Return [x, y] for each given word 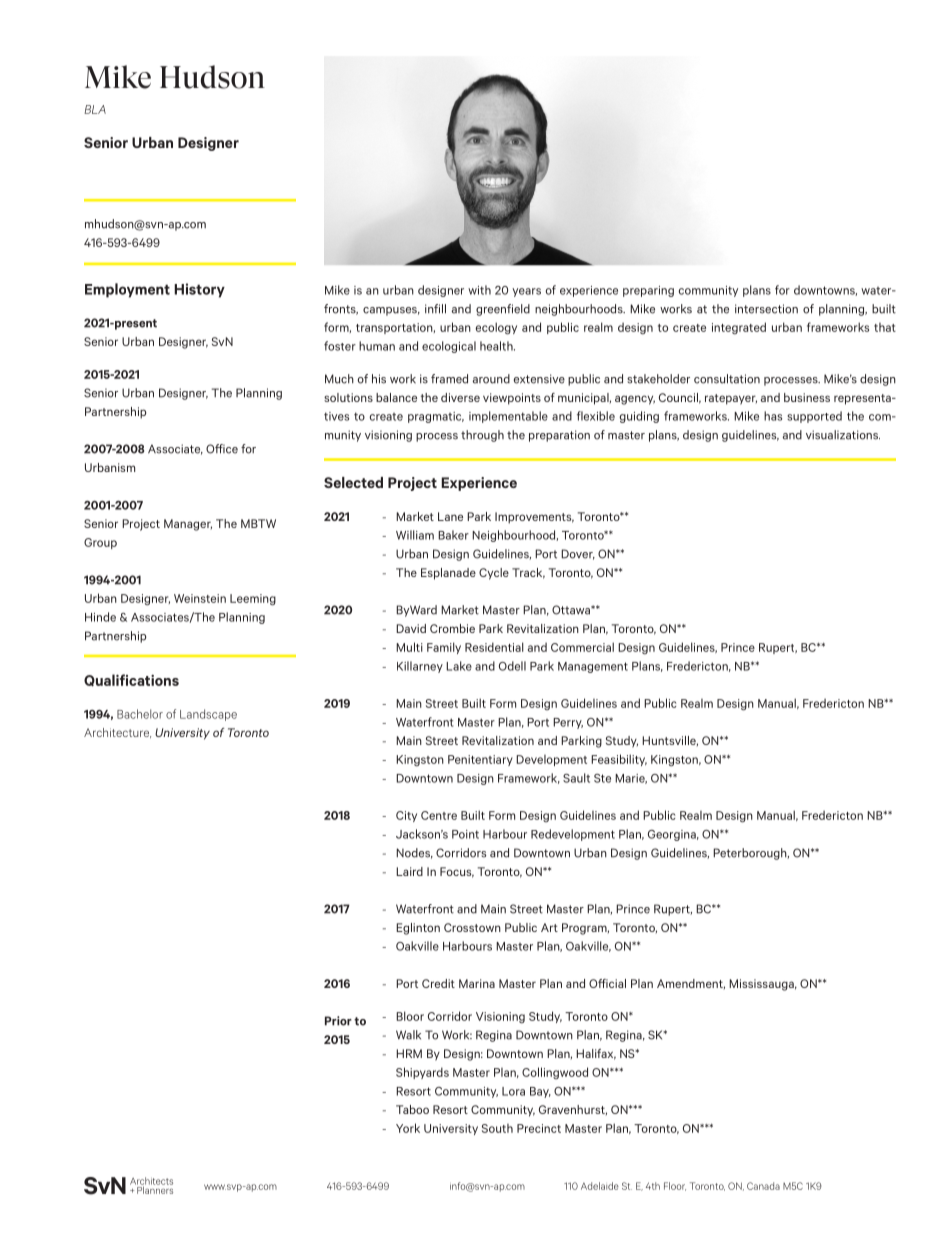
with [479, 290]
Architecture [117, 733]
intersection [766, 309]
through [482, 436]
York [408, 1128]
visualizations [843, 435]
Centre [439, 815]
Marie [631, 779]
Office [222, 449]
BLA [95, 109]
